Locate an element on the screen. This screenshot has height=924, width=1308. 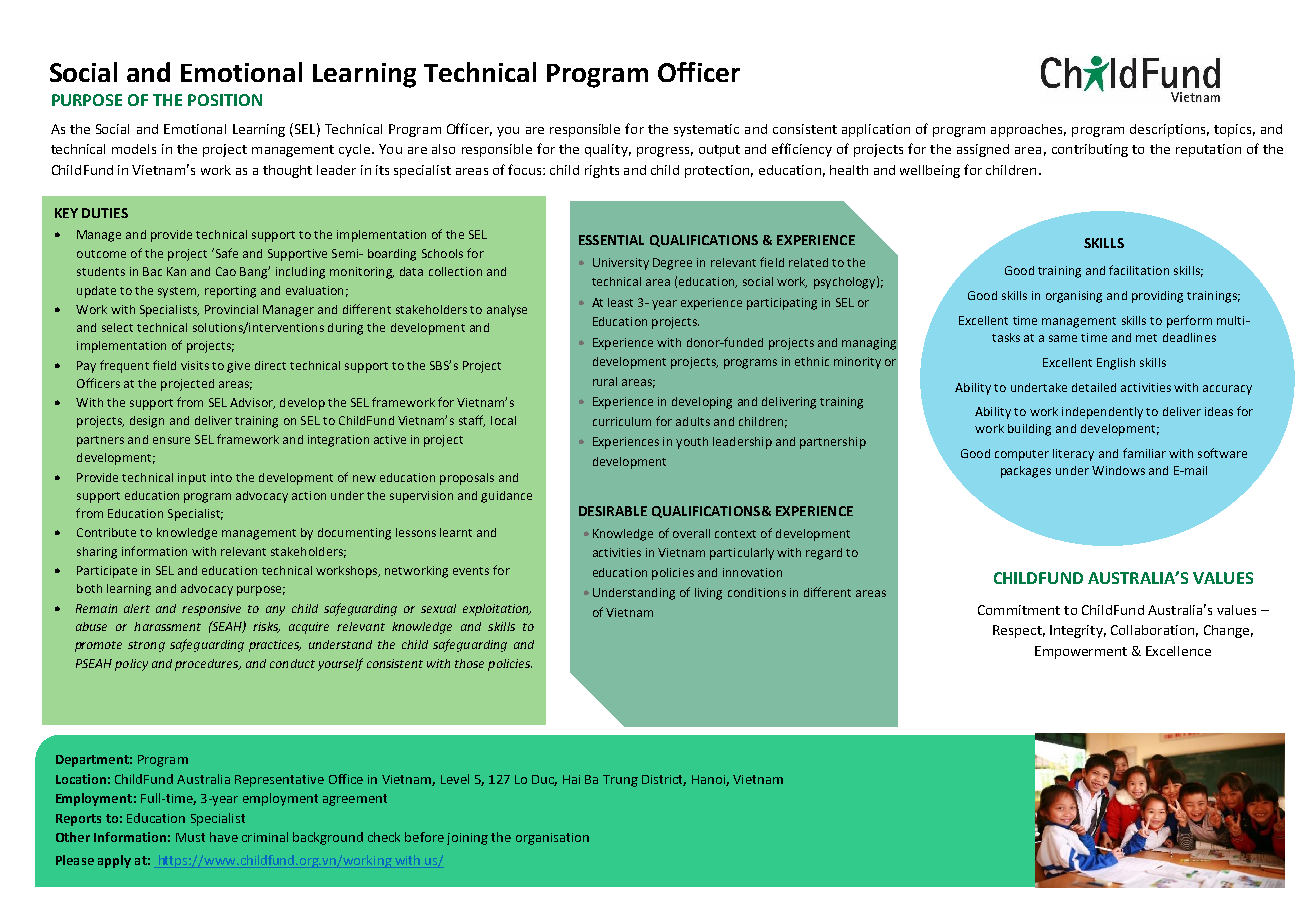
output is located at coordinates (719, 151).
